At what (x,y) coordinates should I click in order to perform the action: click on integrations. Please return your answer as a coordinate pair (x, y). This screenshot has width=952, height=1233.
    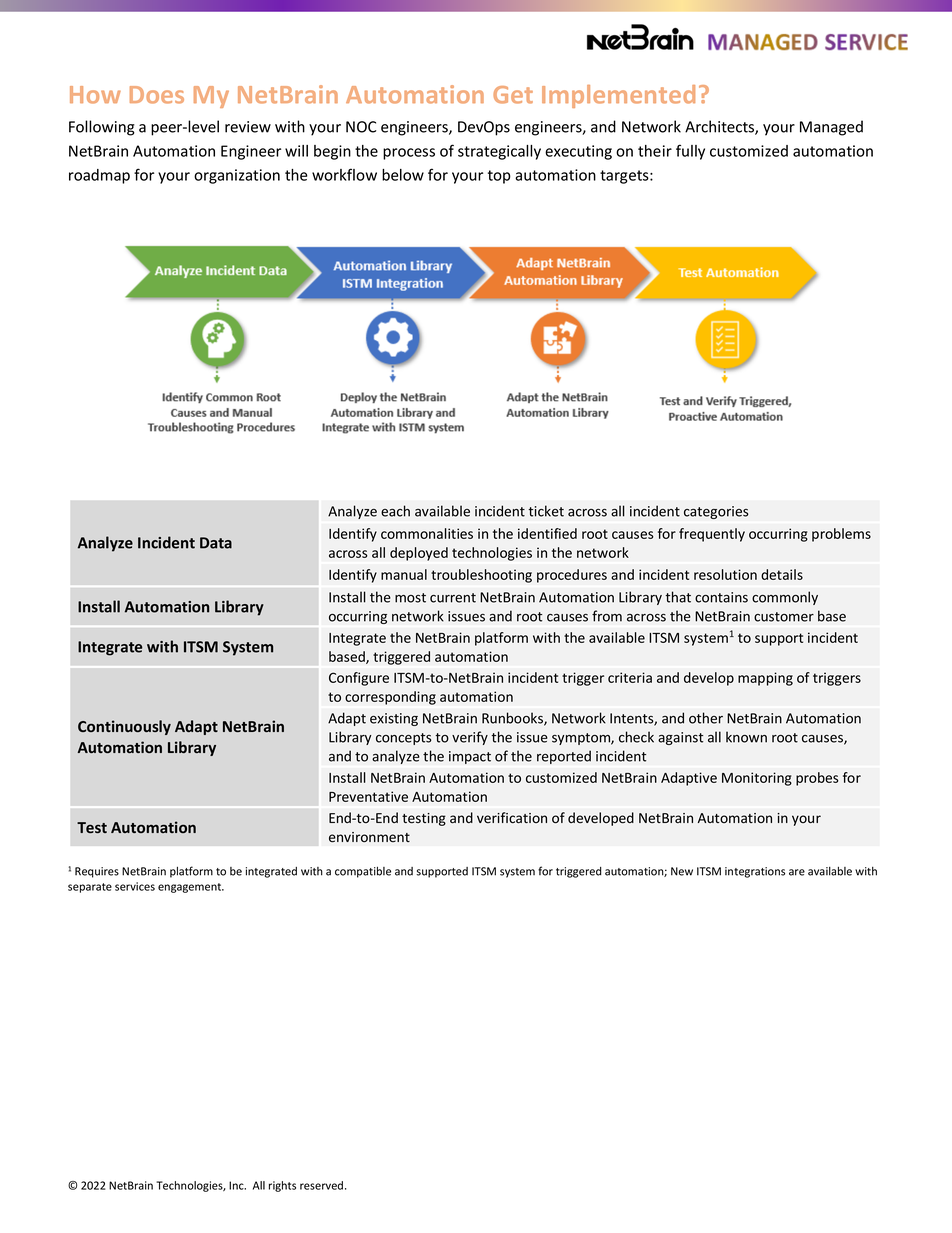
    Looking at the image, I should click on (755, 872).
